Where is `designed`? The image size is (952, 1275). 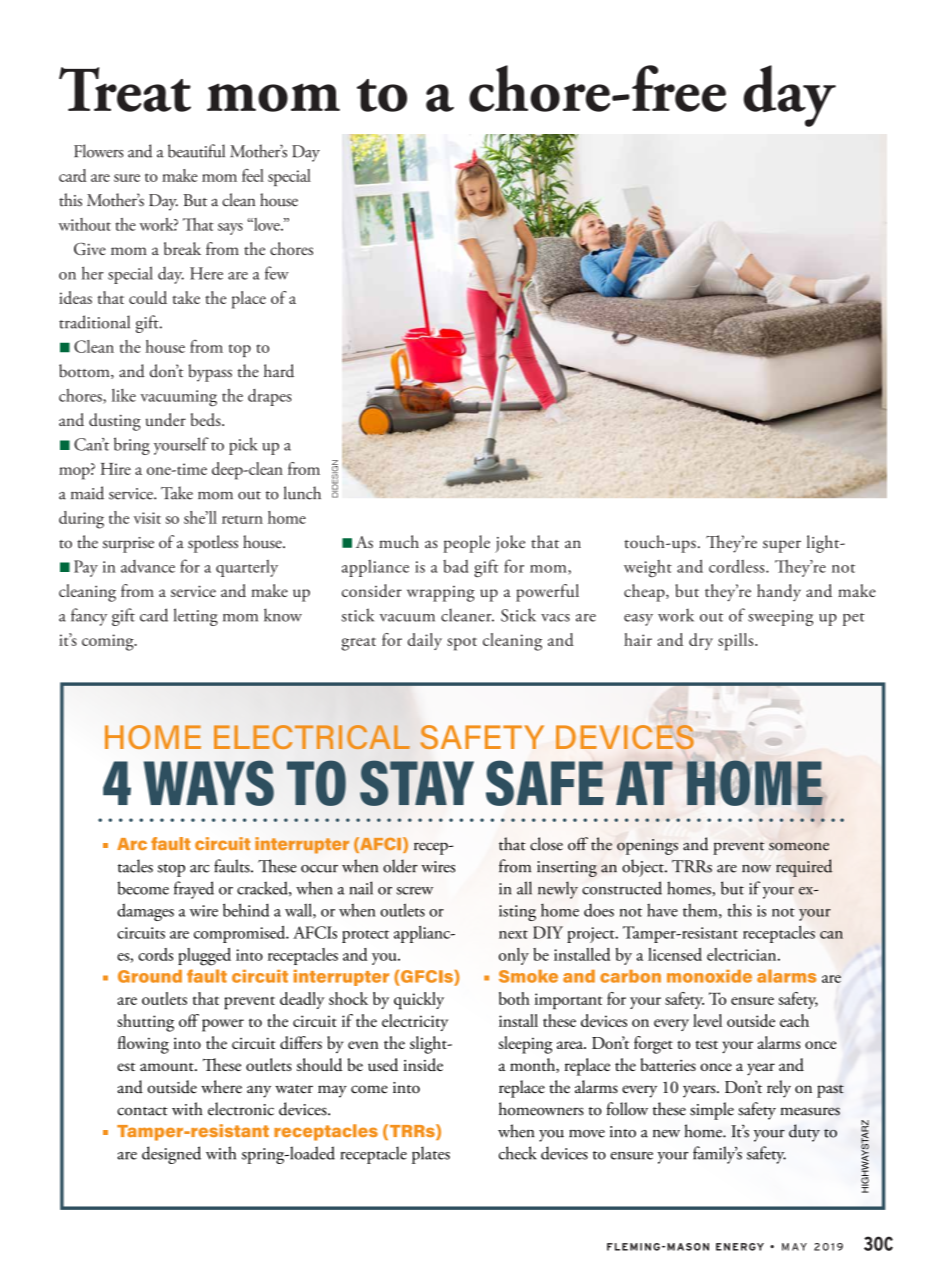
designed is located at coordinates (171, 1155).
